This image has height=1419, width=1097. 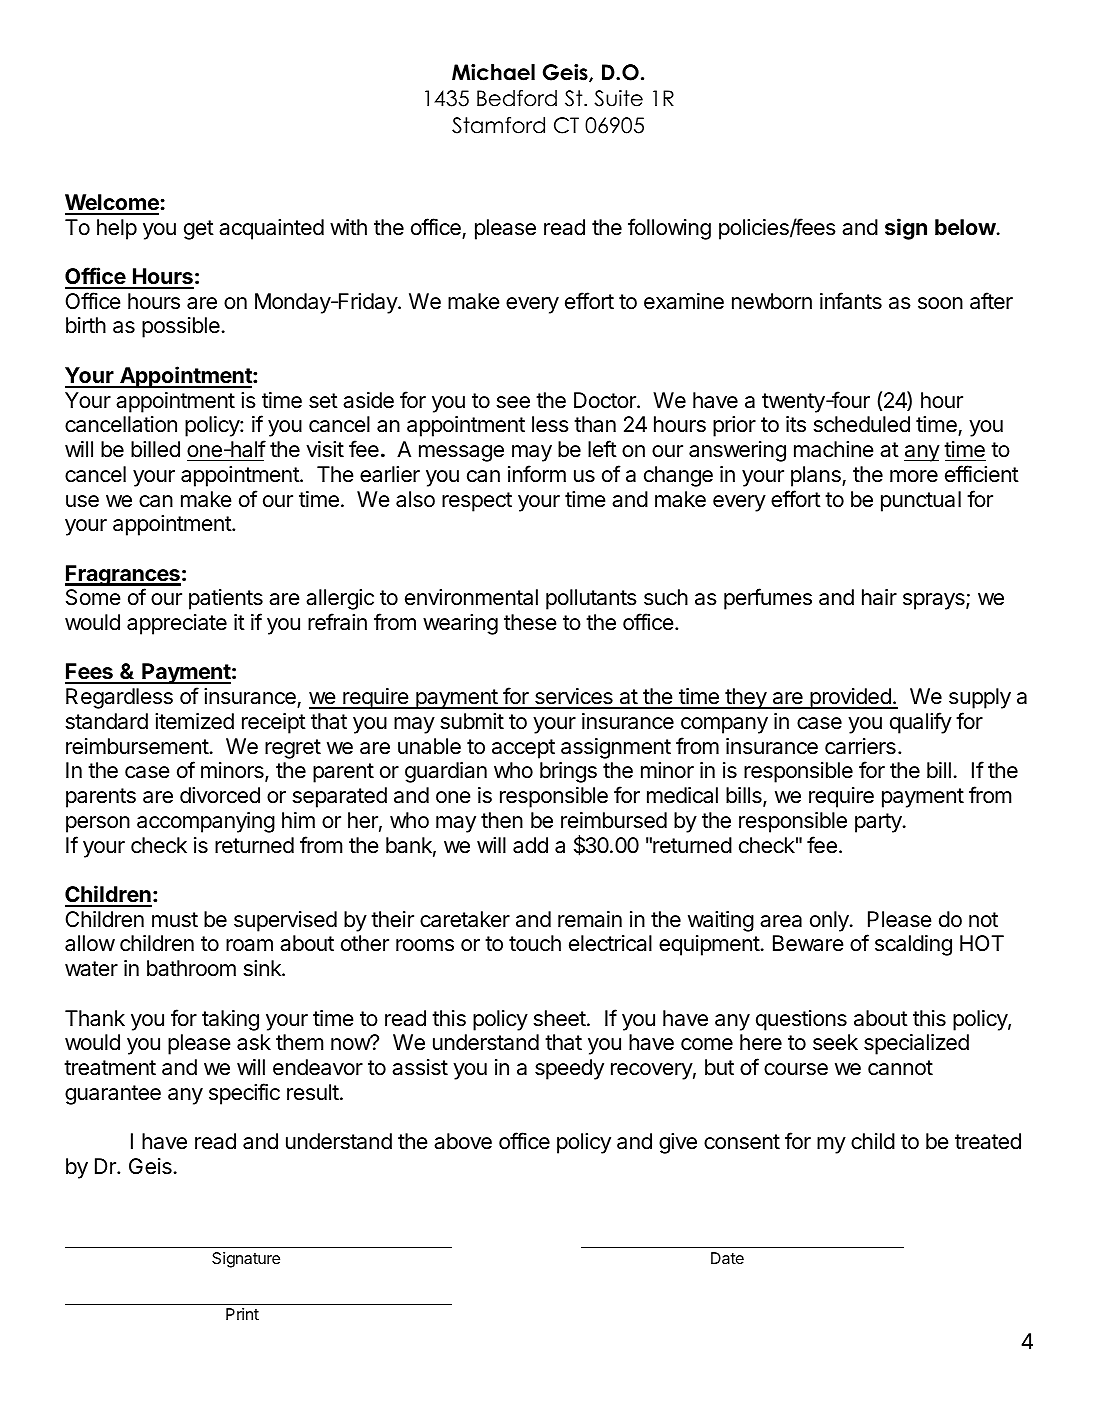 I want to click on scalding, so click(x=913, y=945).
